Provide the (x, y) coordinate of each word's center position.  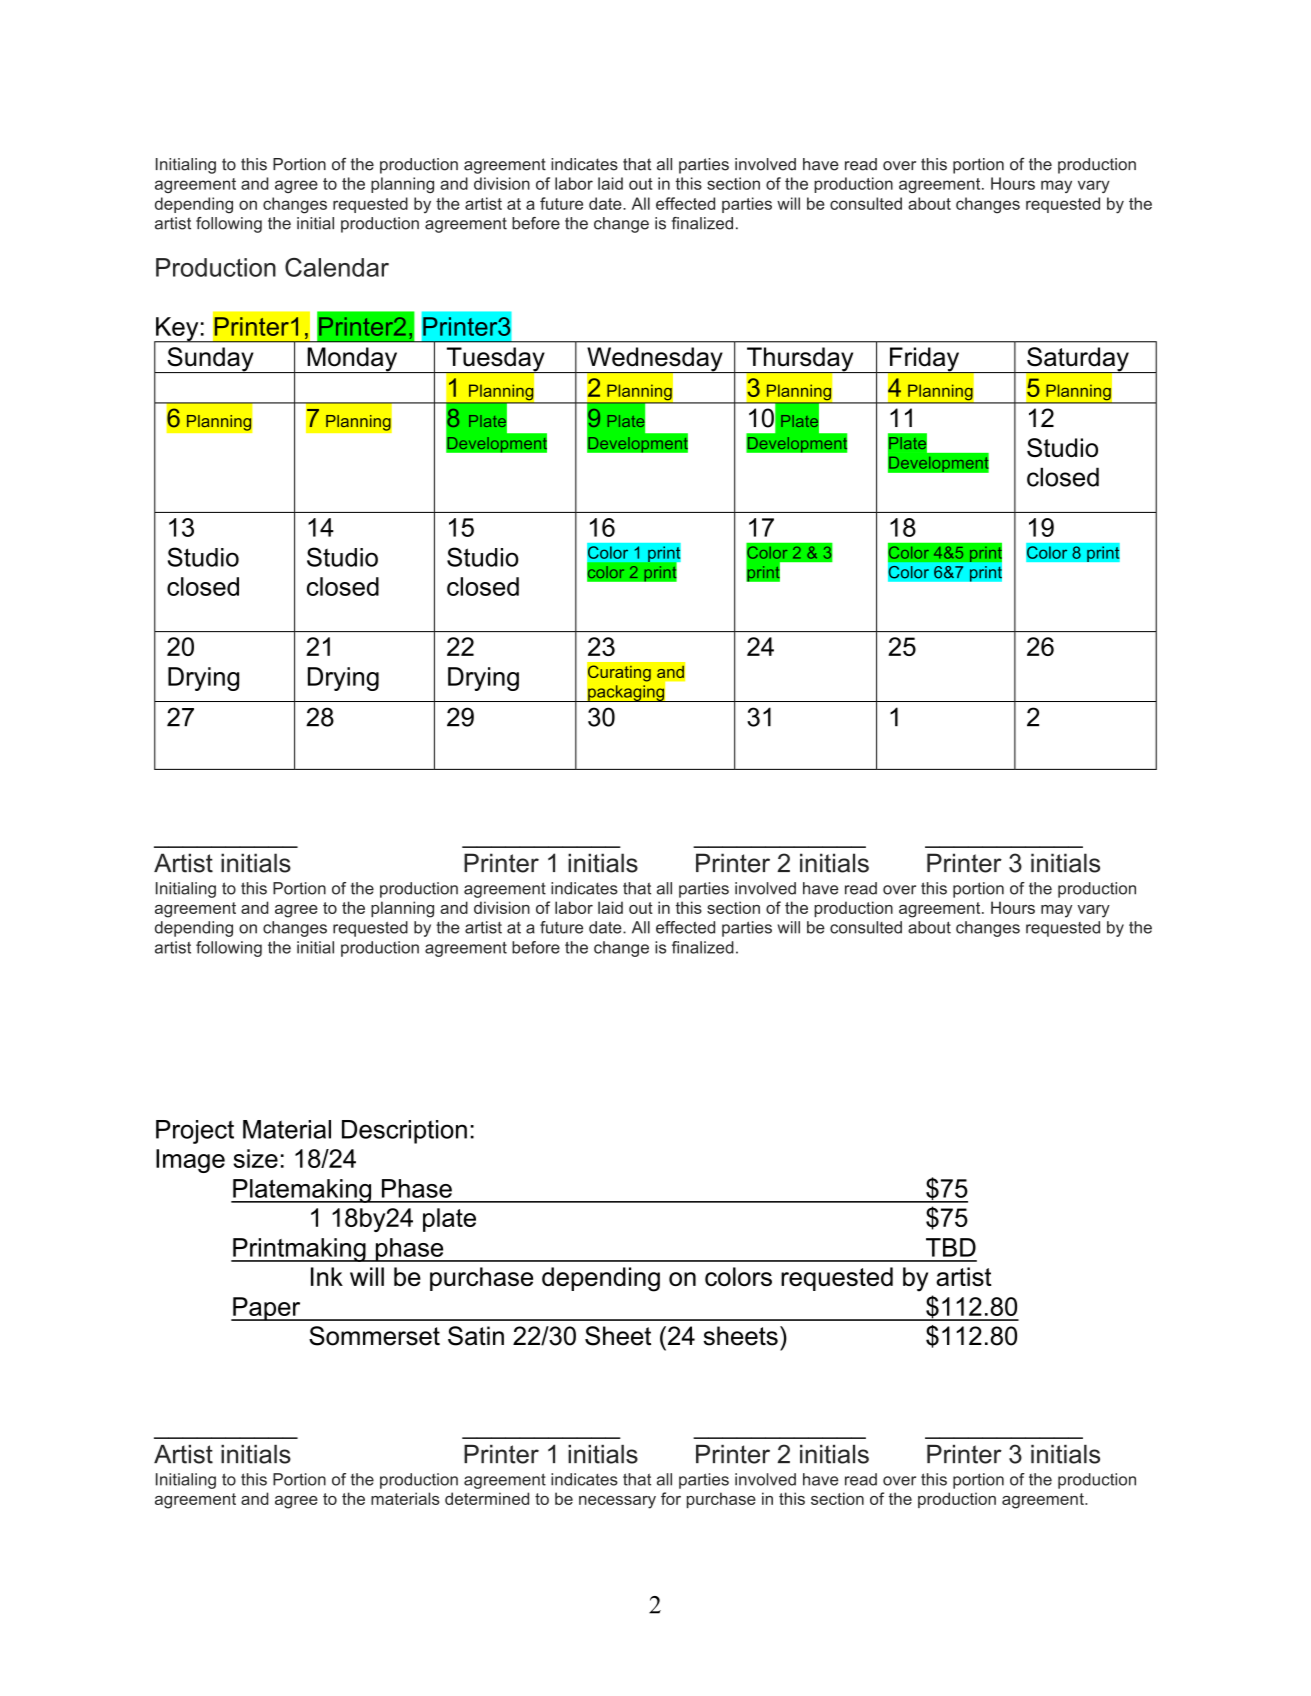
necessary (617, 1502)
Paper (267, 1309)
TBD (951, 1247)
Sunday (210, 360)
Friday (925, 360)
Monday (352, 360)
